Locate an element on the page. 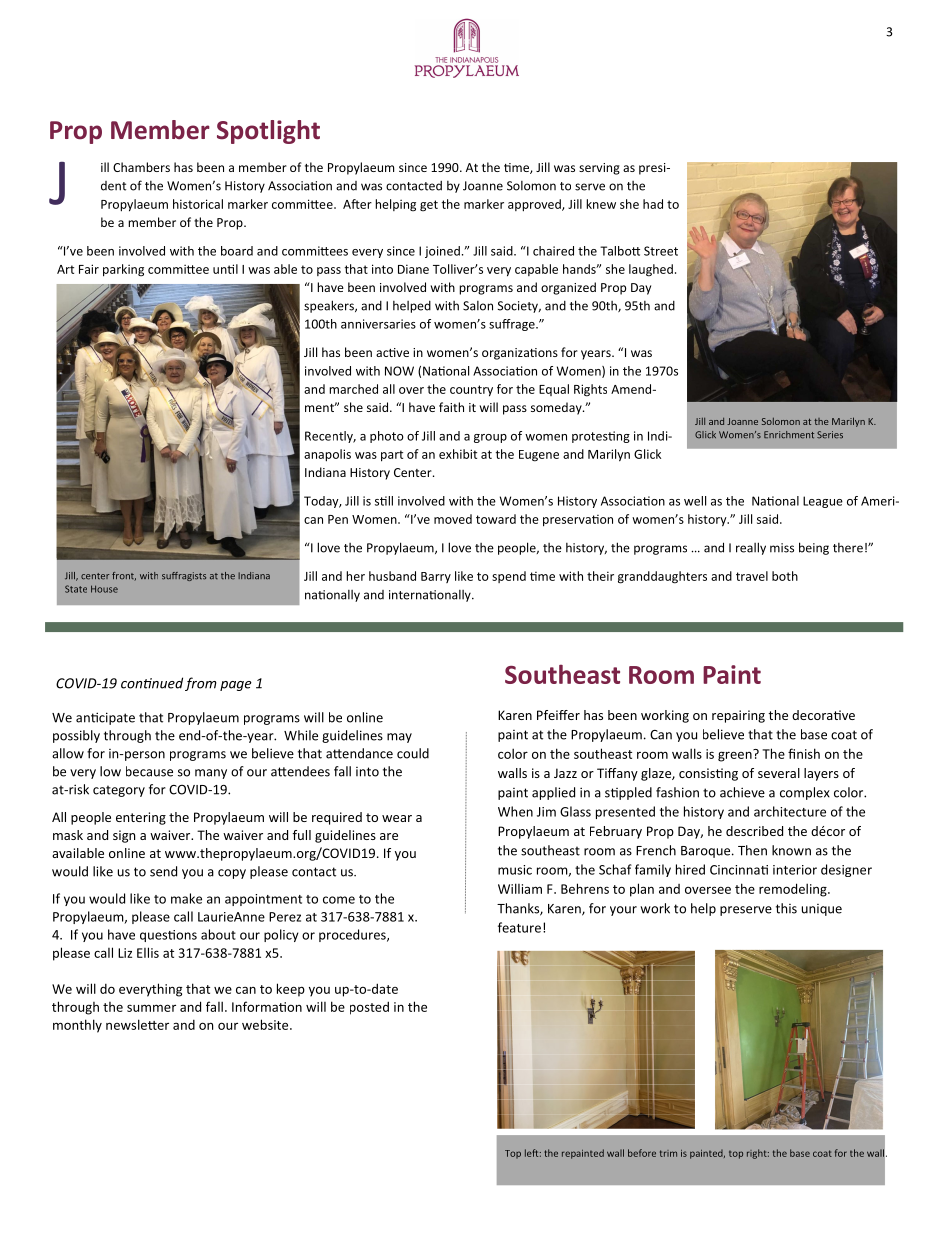 The image size is (952, 1233). travel is located at coordinates (752, 576).
